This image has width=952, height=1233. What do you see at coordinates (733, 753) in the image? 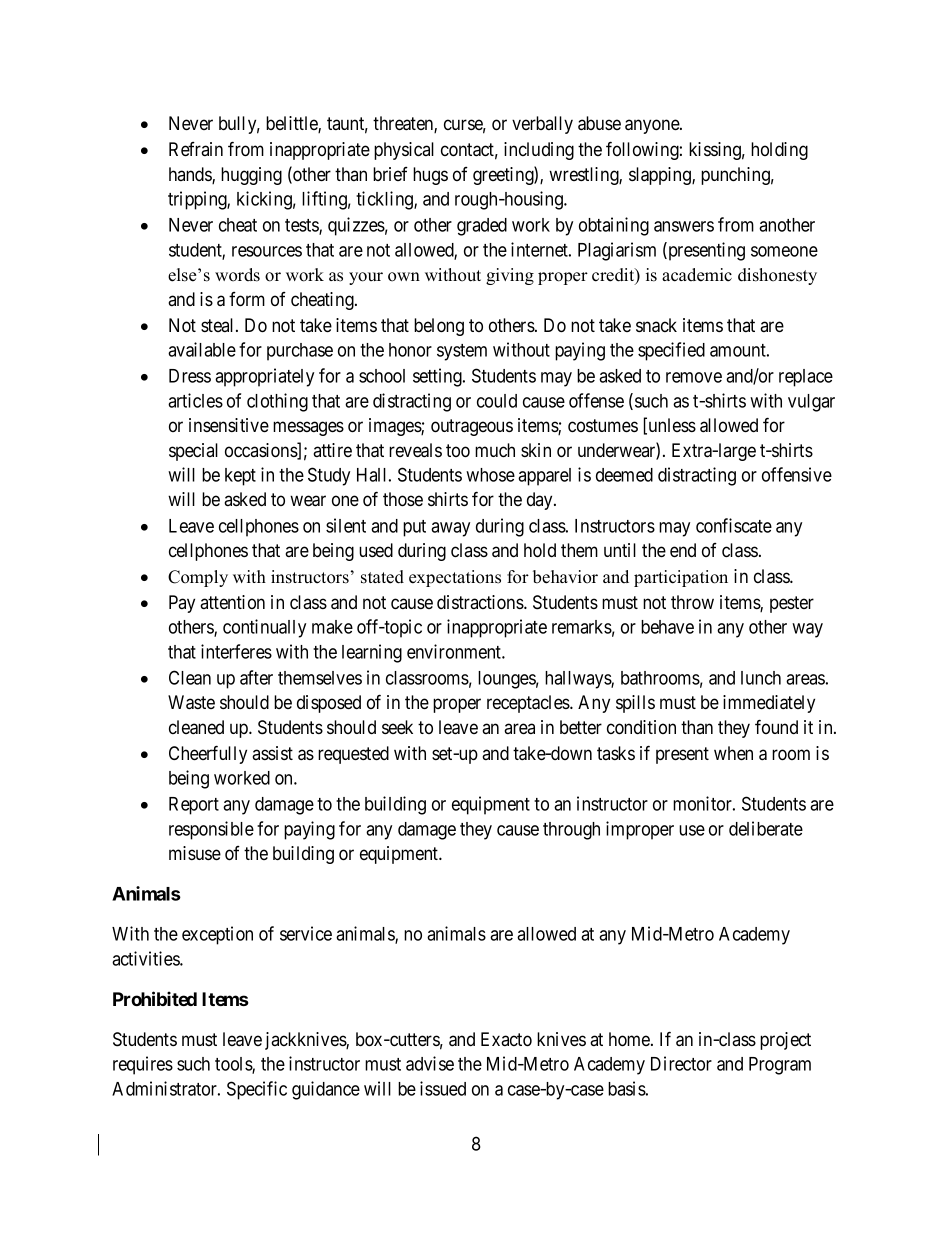
I see `when` at bounding box center [733, 753].
